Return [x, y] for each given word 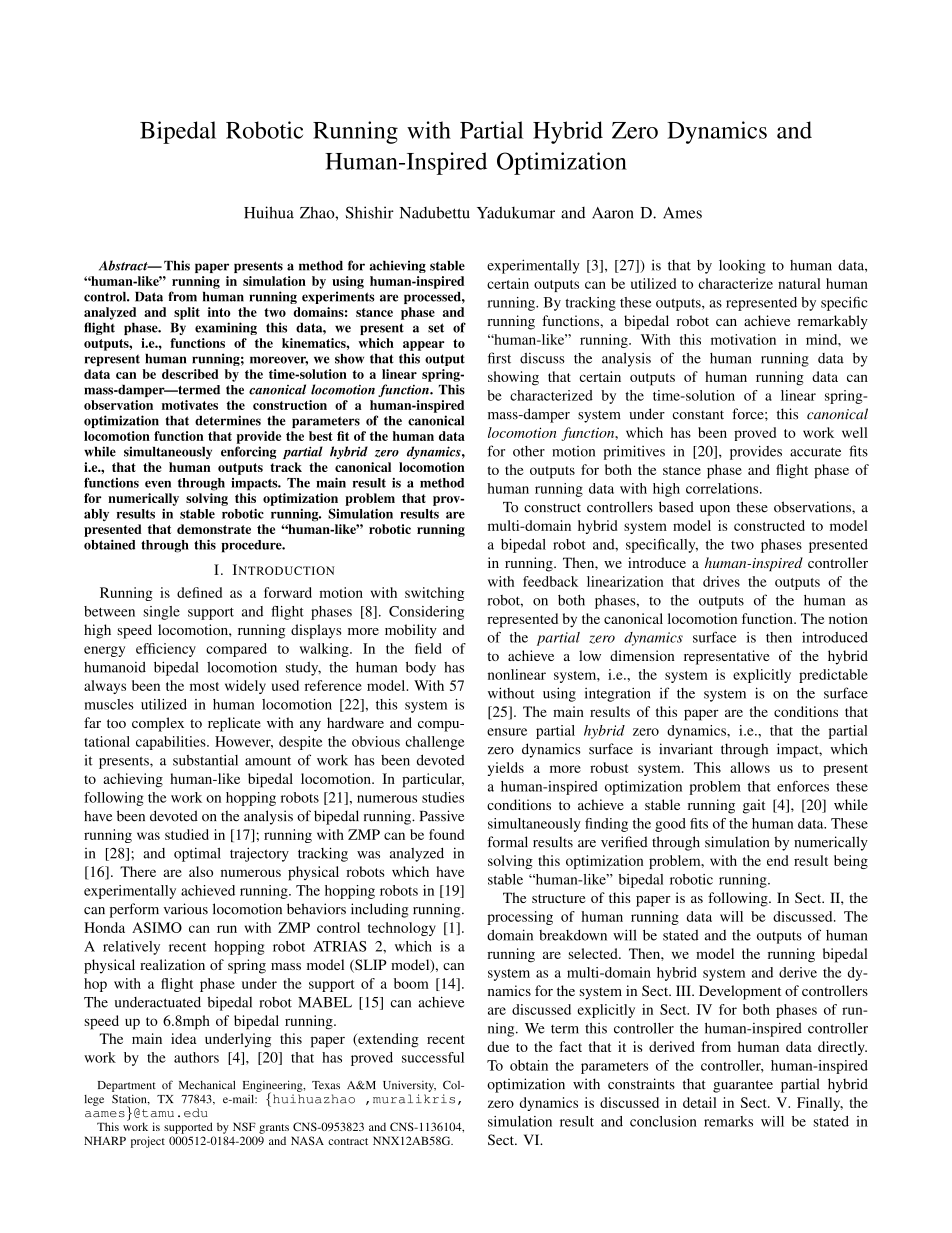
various [186, 909]
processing [520, 918]
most [204, 686]
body [421, 668]
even [158, 484]
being [851, 862]
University [409, 1086]
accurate [815, 452]
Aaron [613, 213]
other [529, 451]
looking [742, 266]
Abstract [124, 265]
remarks [728, 1121]
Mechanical [207, 1085]
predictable [833, 676]
